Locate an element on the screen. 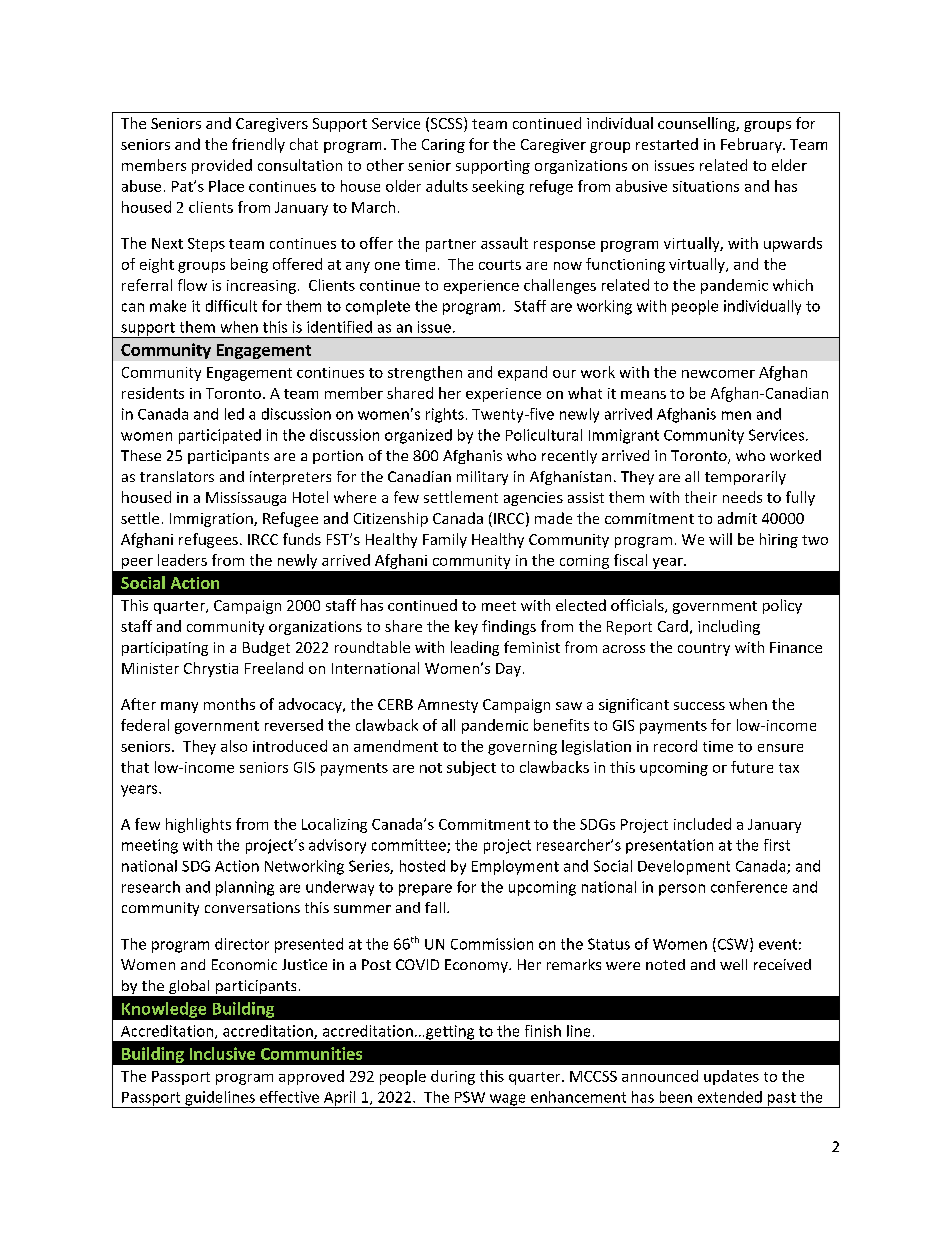 The image size is (952, 1233). situations is located at coordinates (706, 186).
